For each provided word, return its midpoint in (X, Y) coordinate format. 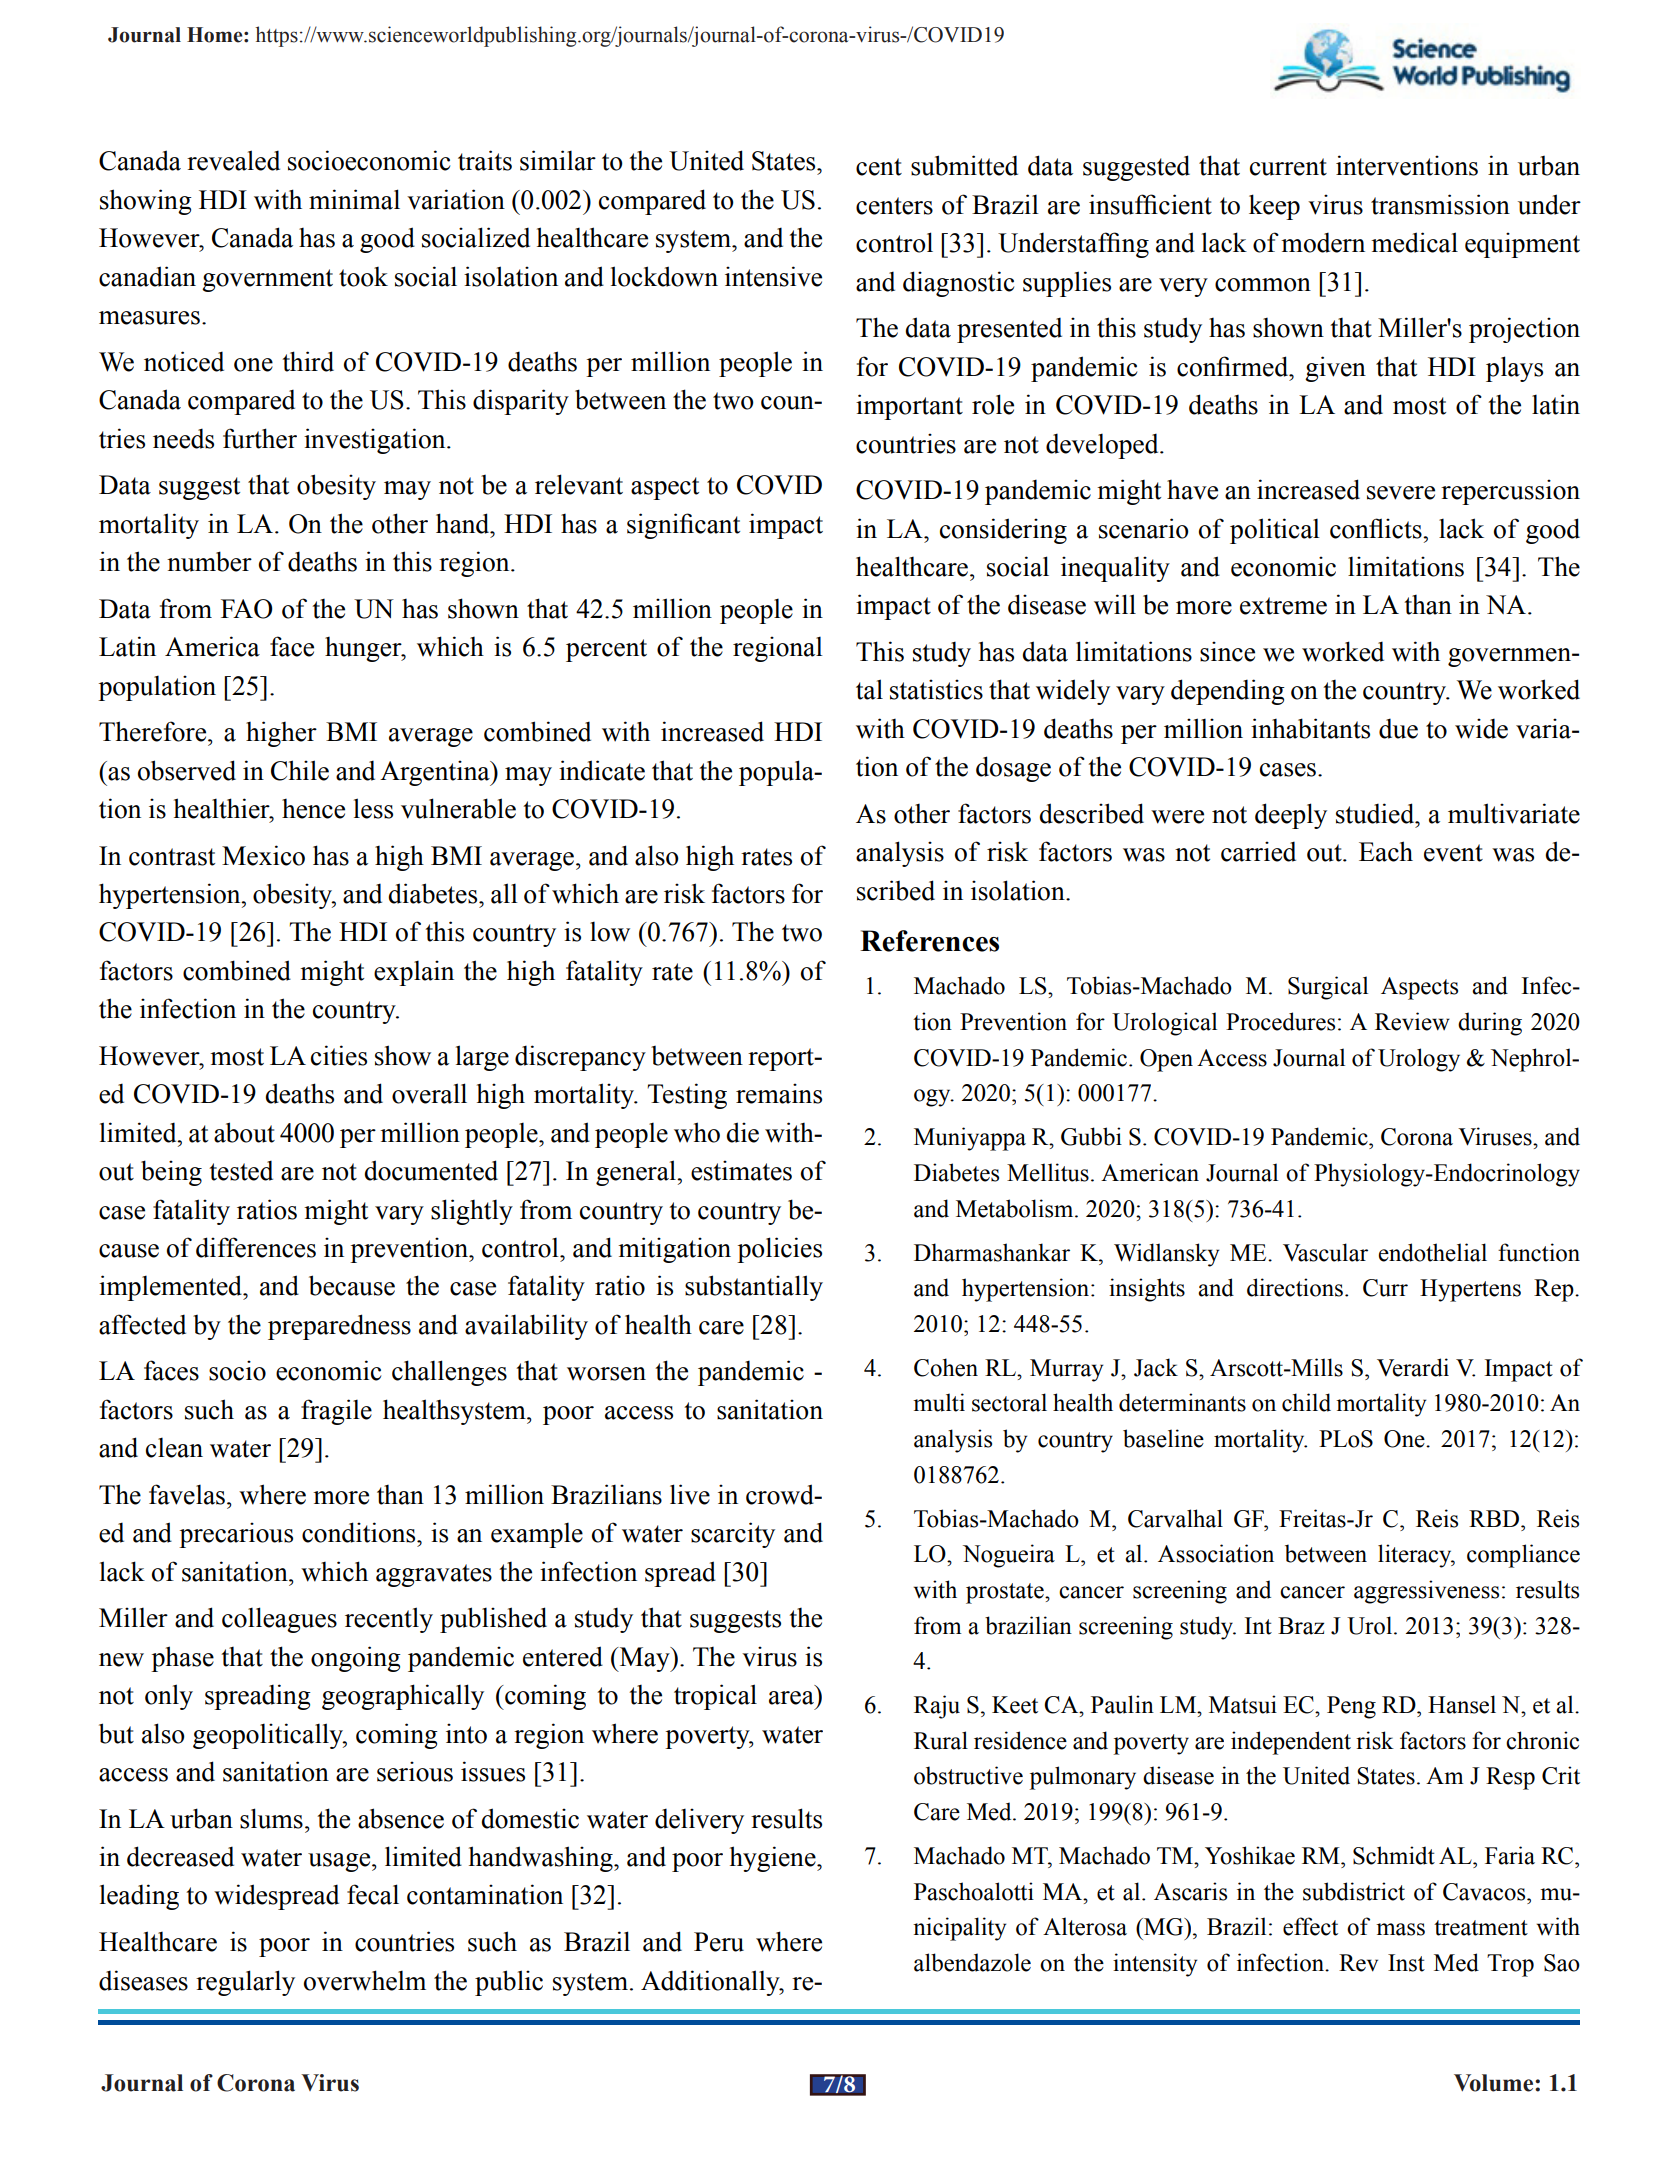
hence (313, 809)
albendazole (972, 1962)
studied (1376, 813)
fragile (336, 1412)
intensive (773, 276)
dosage (1013, 769)
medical (1414, 242)
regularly (245, 1983)
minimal (354, 199)
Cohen (946, 1367)
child (1306, 1402)
